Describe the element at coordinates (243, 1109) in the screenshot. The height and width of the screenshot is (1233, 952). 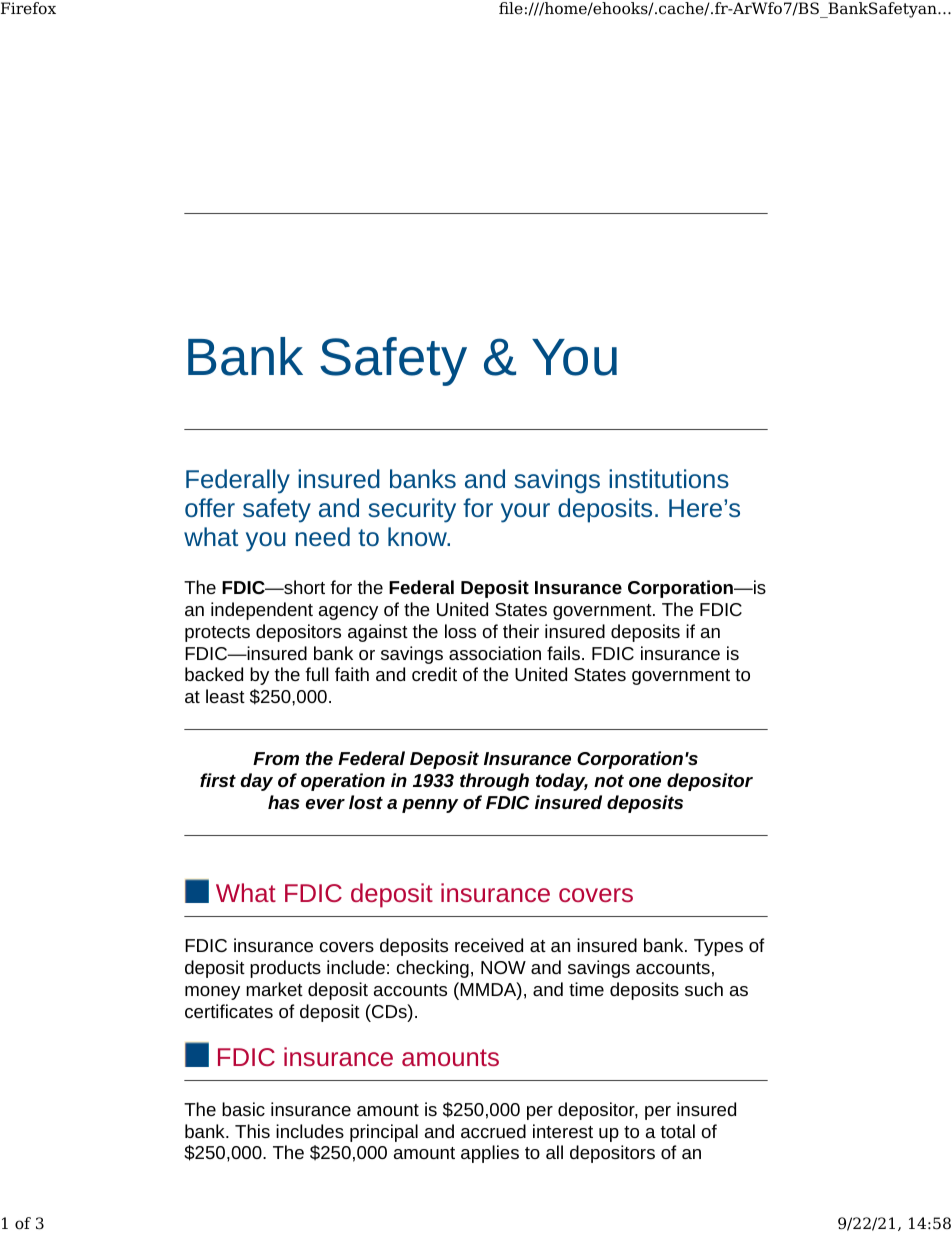
I see `basic` at that location.
